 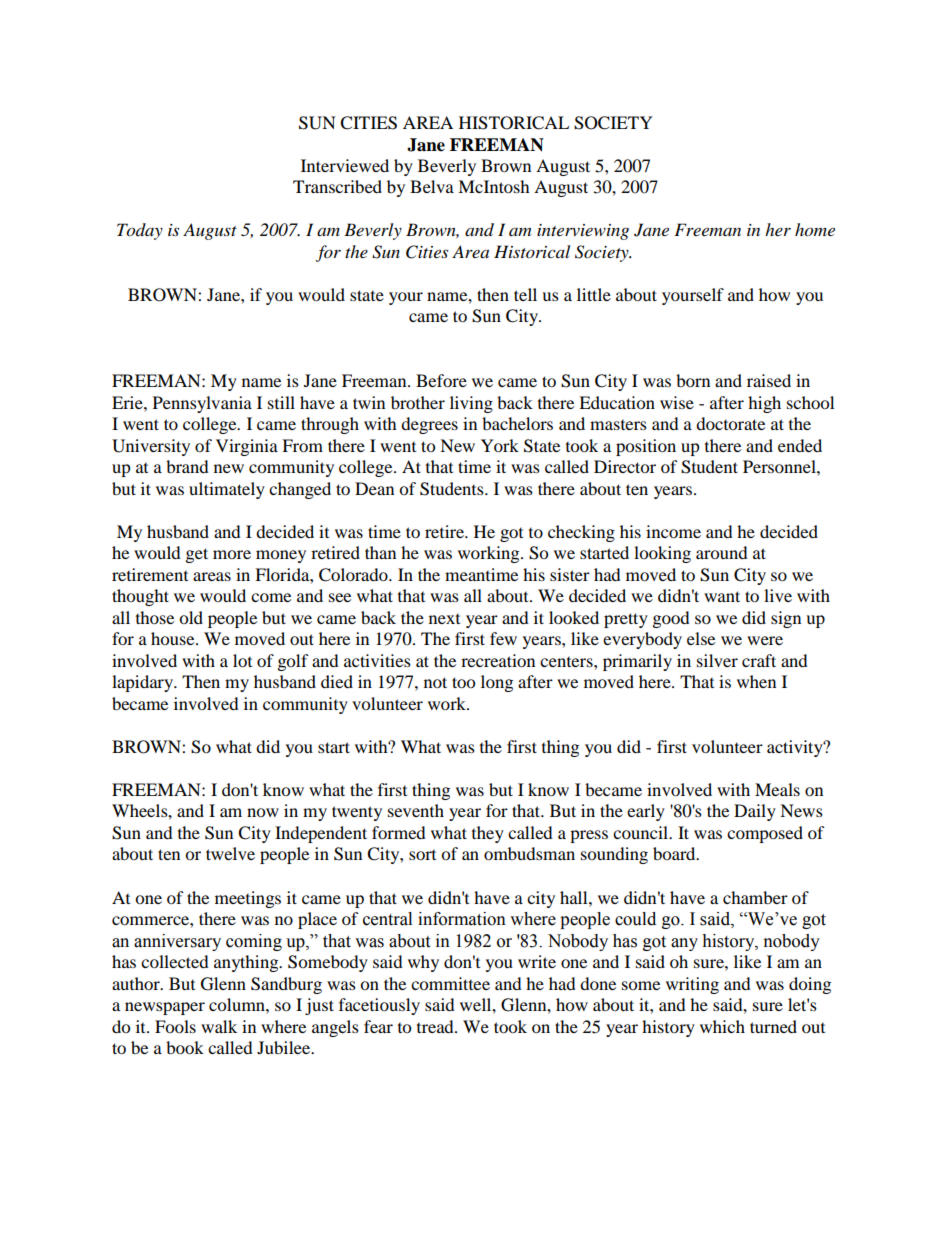 What do you see at coordinates (187, 466) in the page?
I see `brand` at bounding box center [187, 466].
